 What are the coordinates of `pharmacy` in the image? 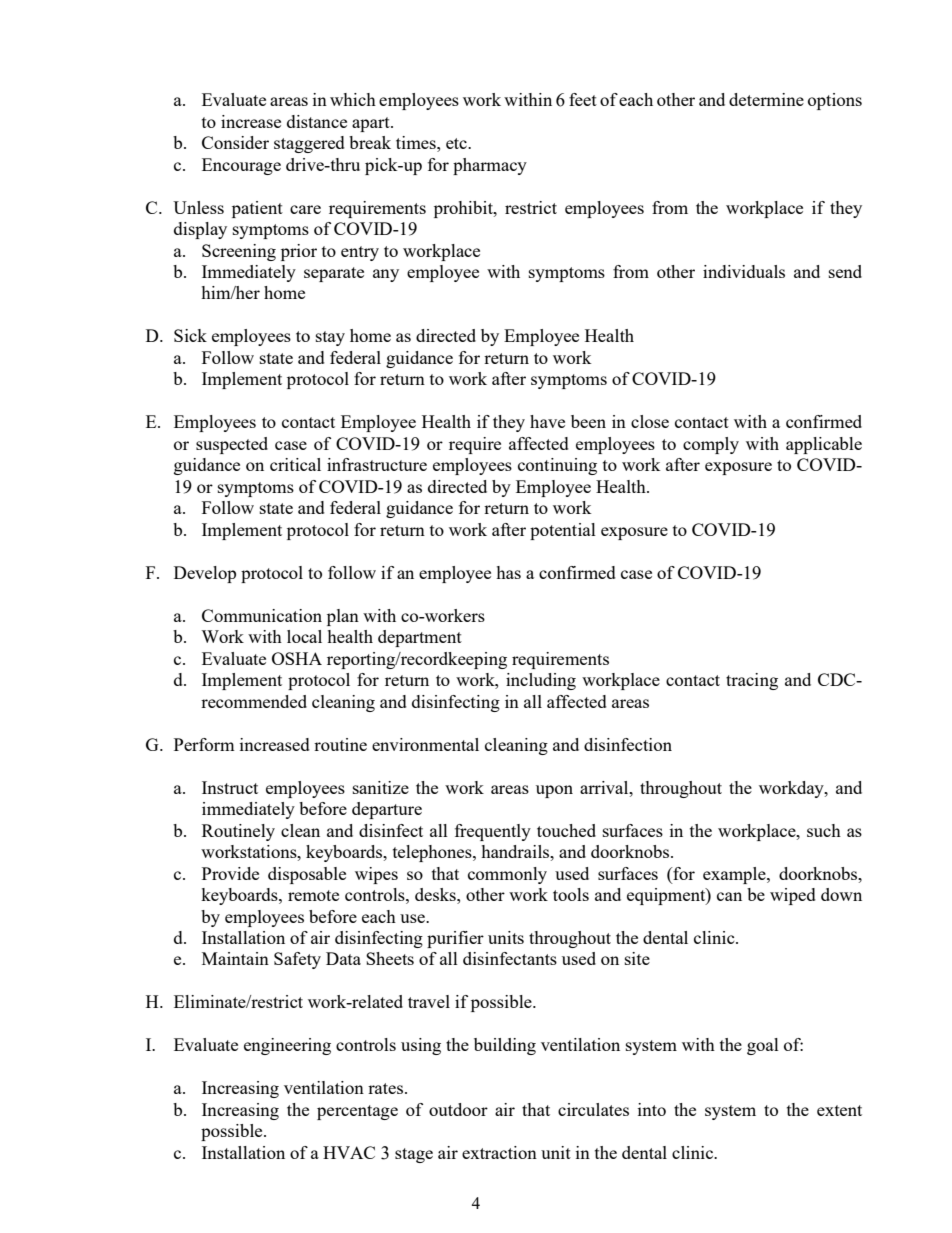 It's located at (490, 166).
